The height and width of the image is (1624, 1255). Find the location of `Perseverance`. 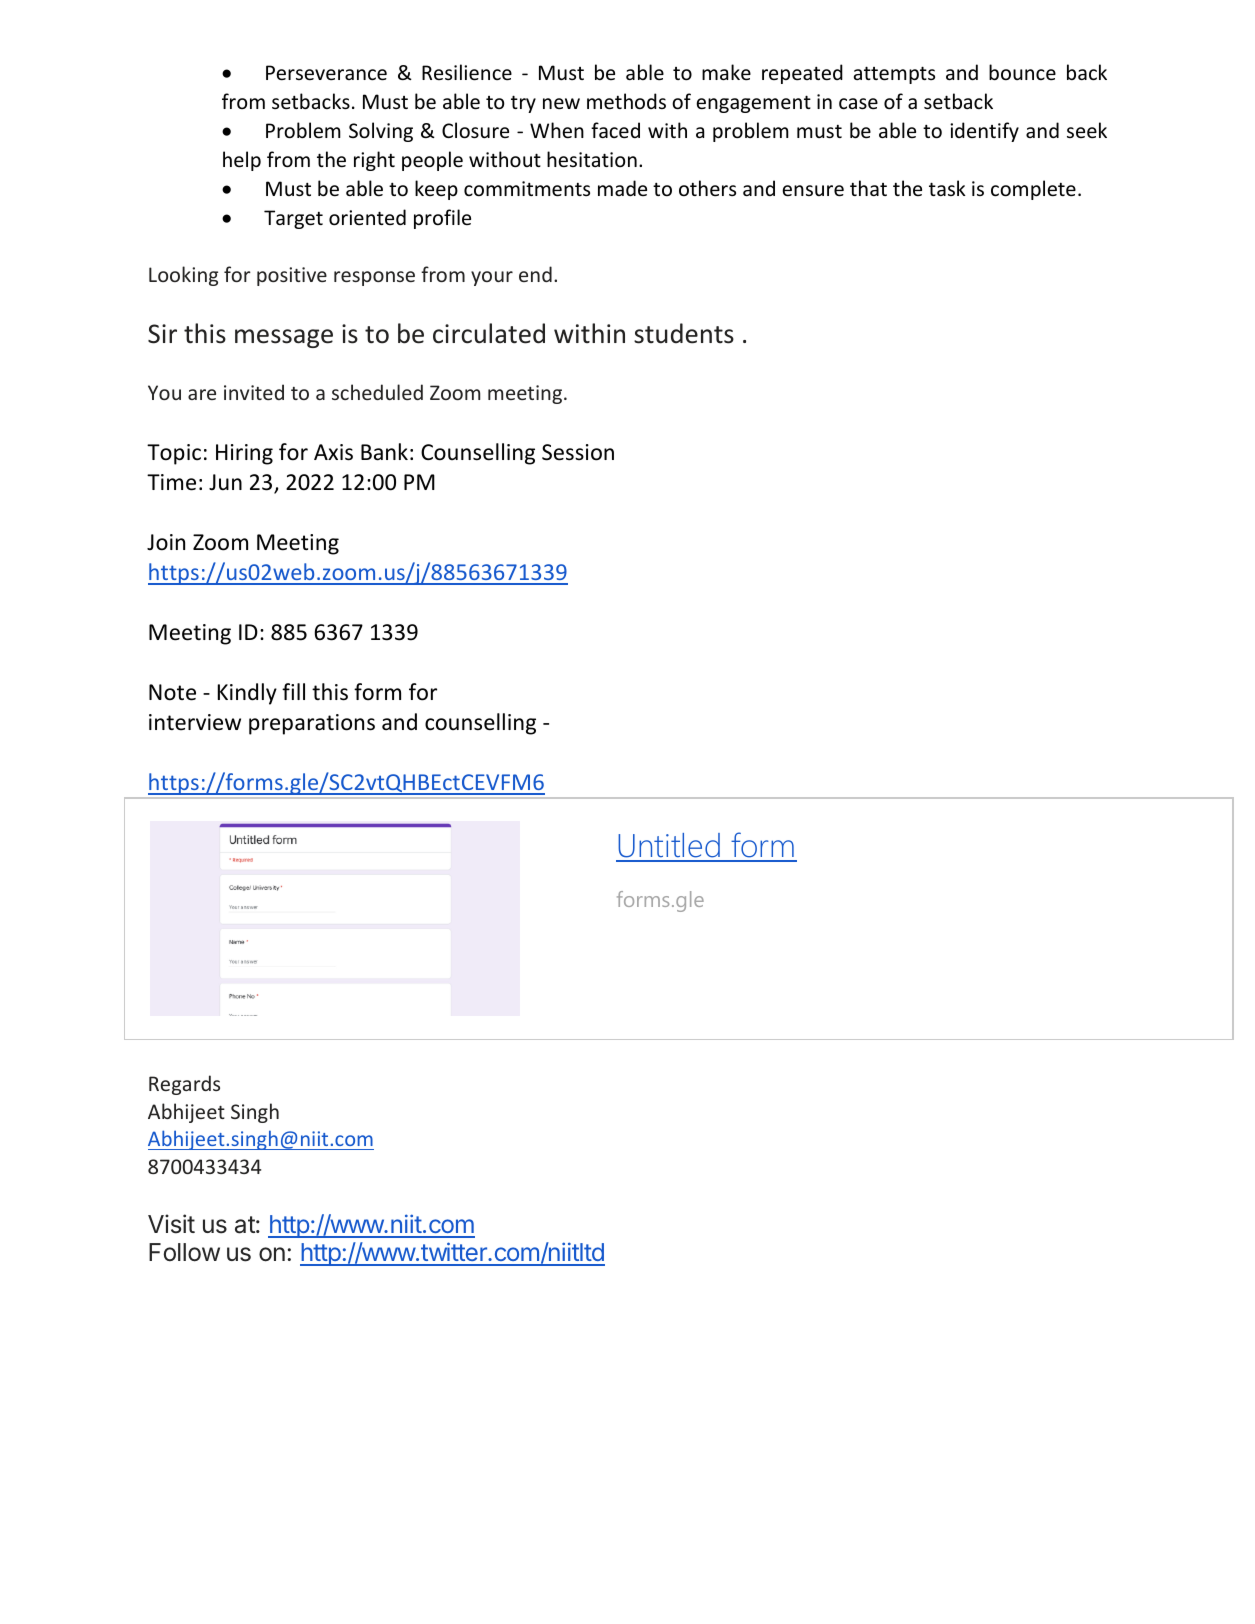

Perseverance is located at coordinates (326, 73).
